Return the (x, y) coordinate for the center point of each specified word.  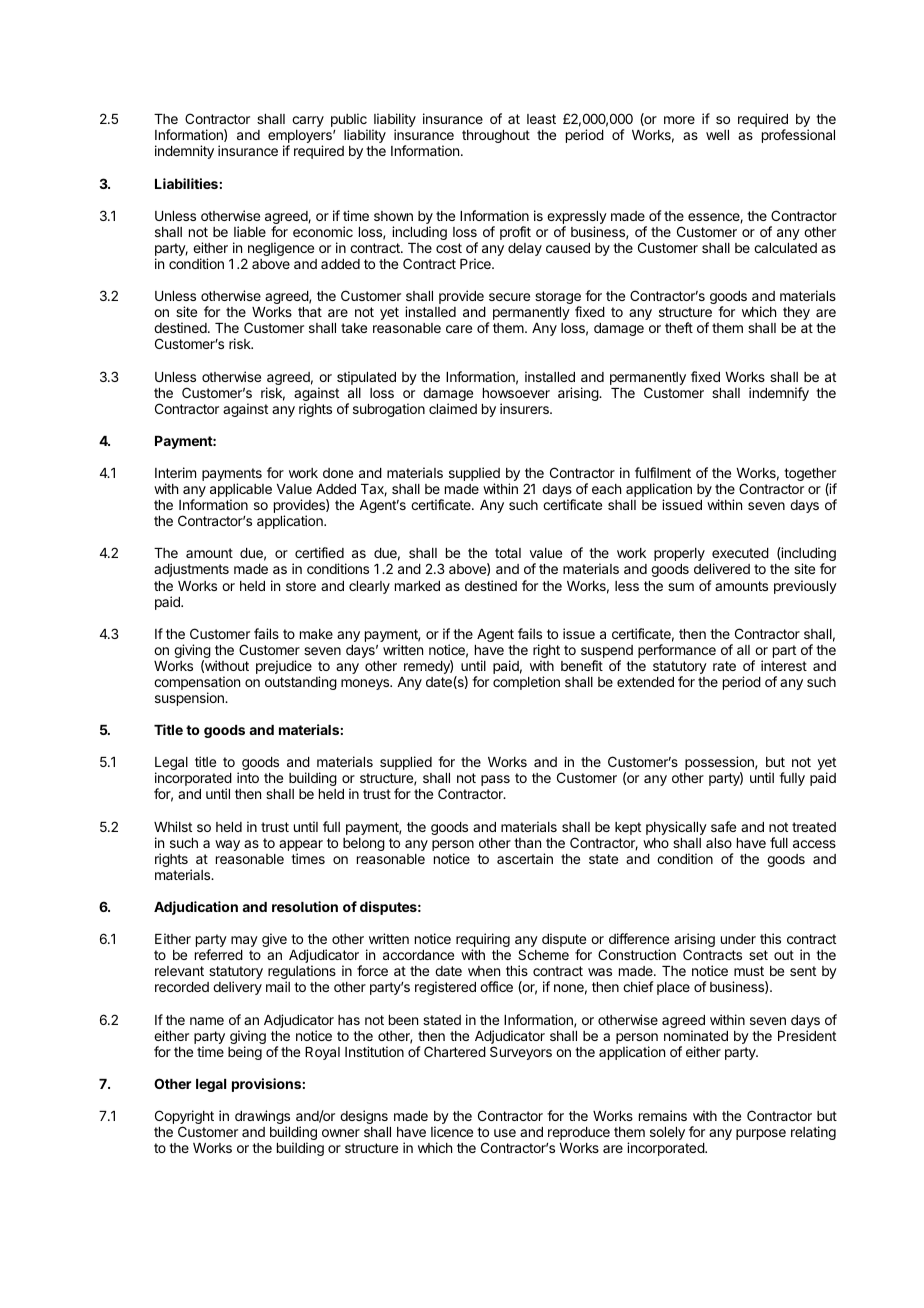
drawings (262, 1118)
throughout (496, 136)
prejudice (284, 667)
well (717, 135)
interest (784, 665)
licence (452, 1131)
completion (526, 683)
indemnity (184, 152)
